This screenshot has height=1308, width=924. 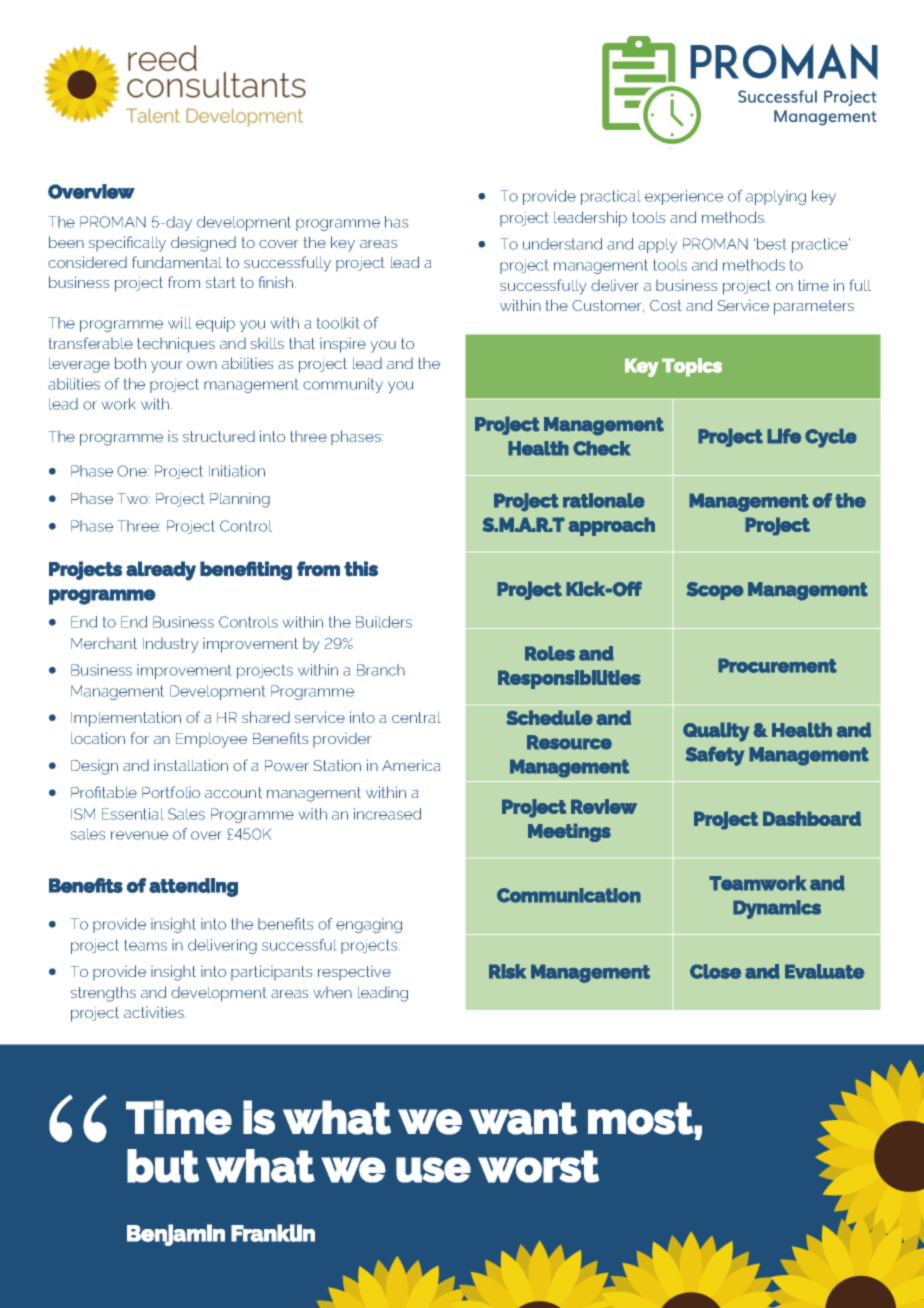 I want to click on already, so click(x=161, y=571).
